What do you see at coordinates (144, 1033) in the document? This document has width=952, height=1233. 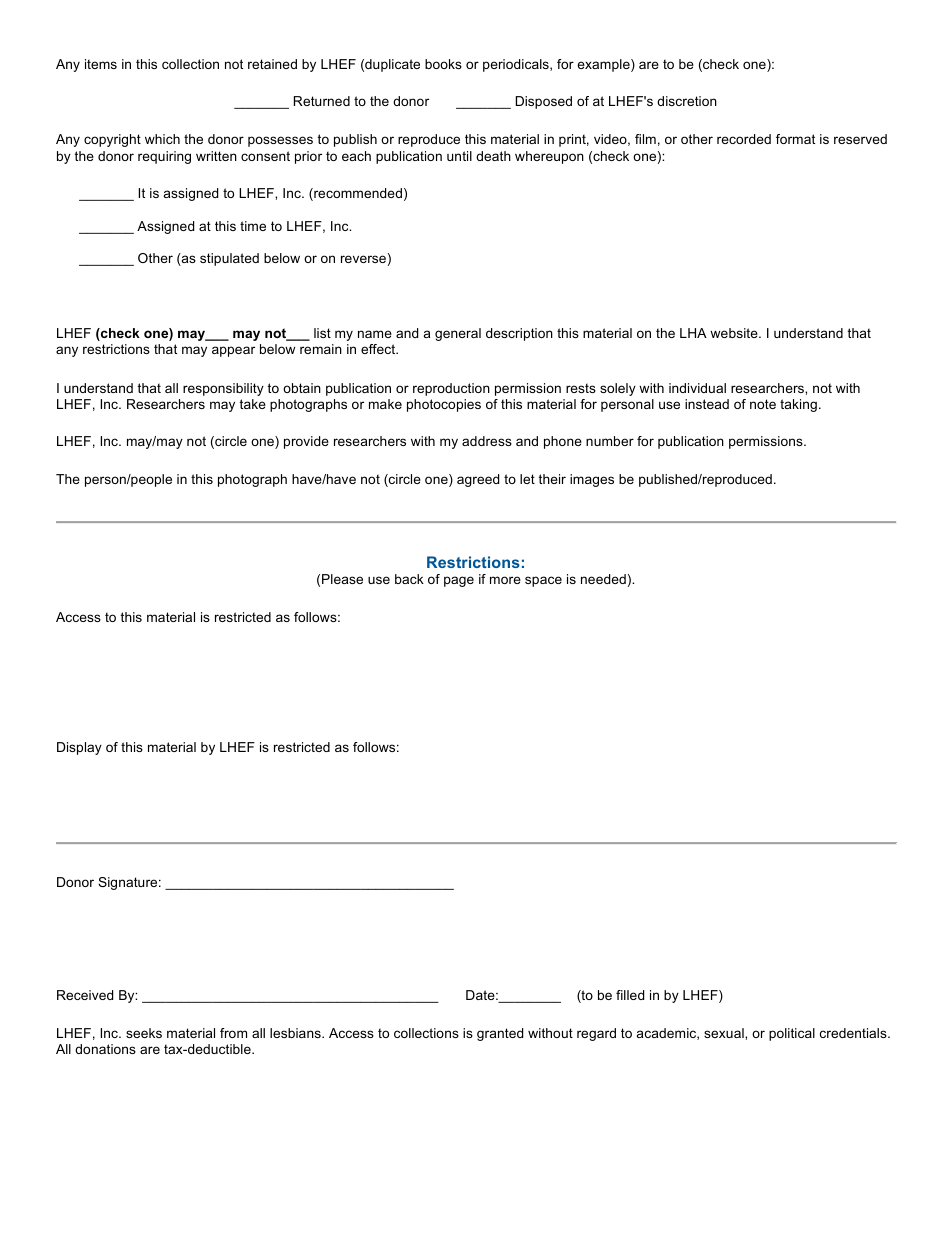 I see `seeks` at bounding box center [144, 1033].
